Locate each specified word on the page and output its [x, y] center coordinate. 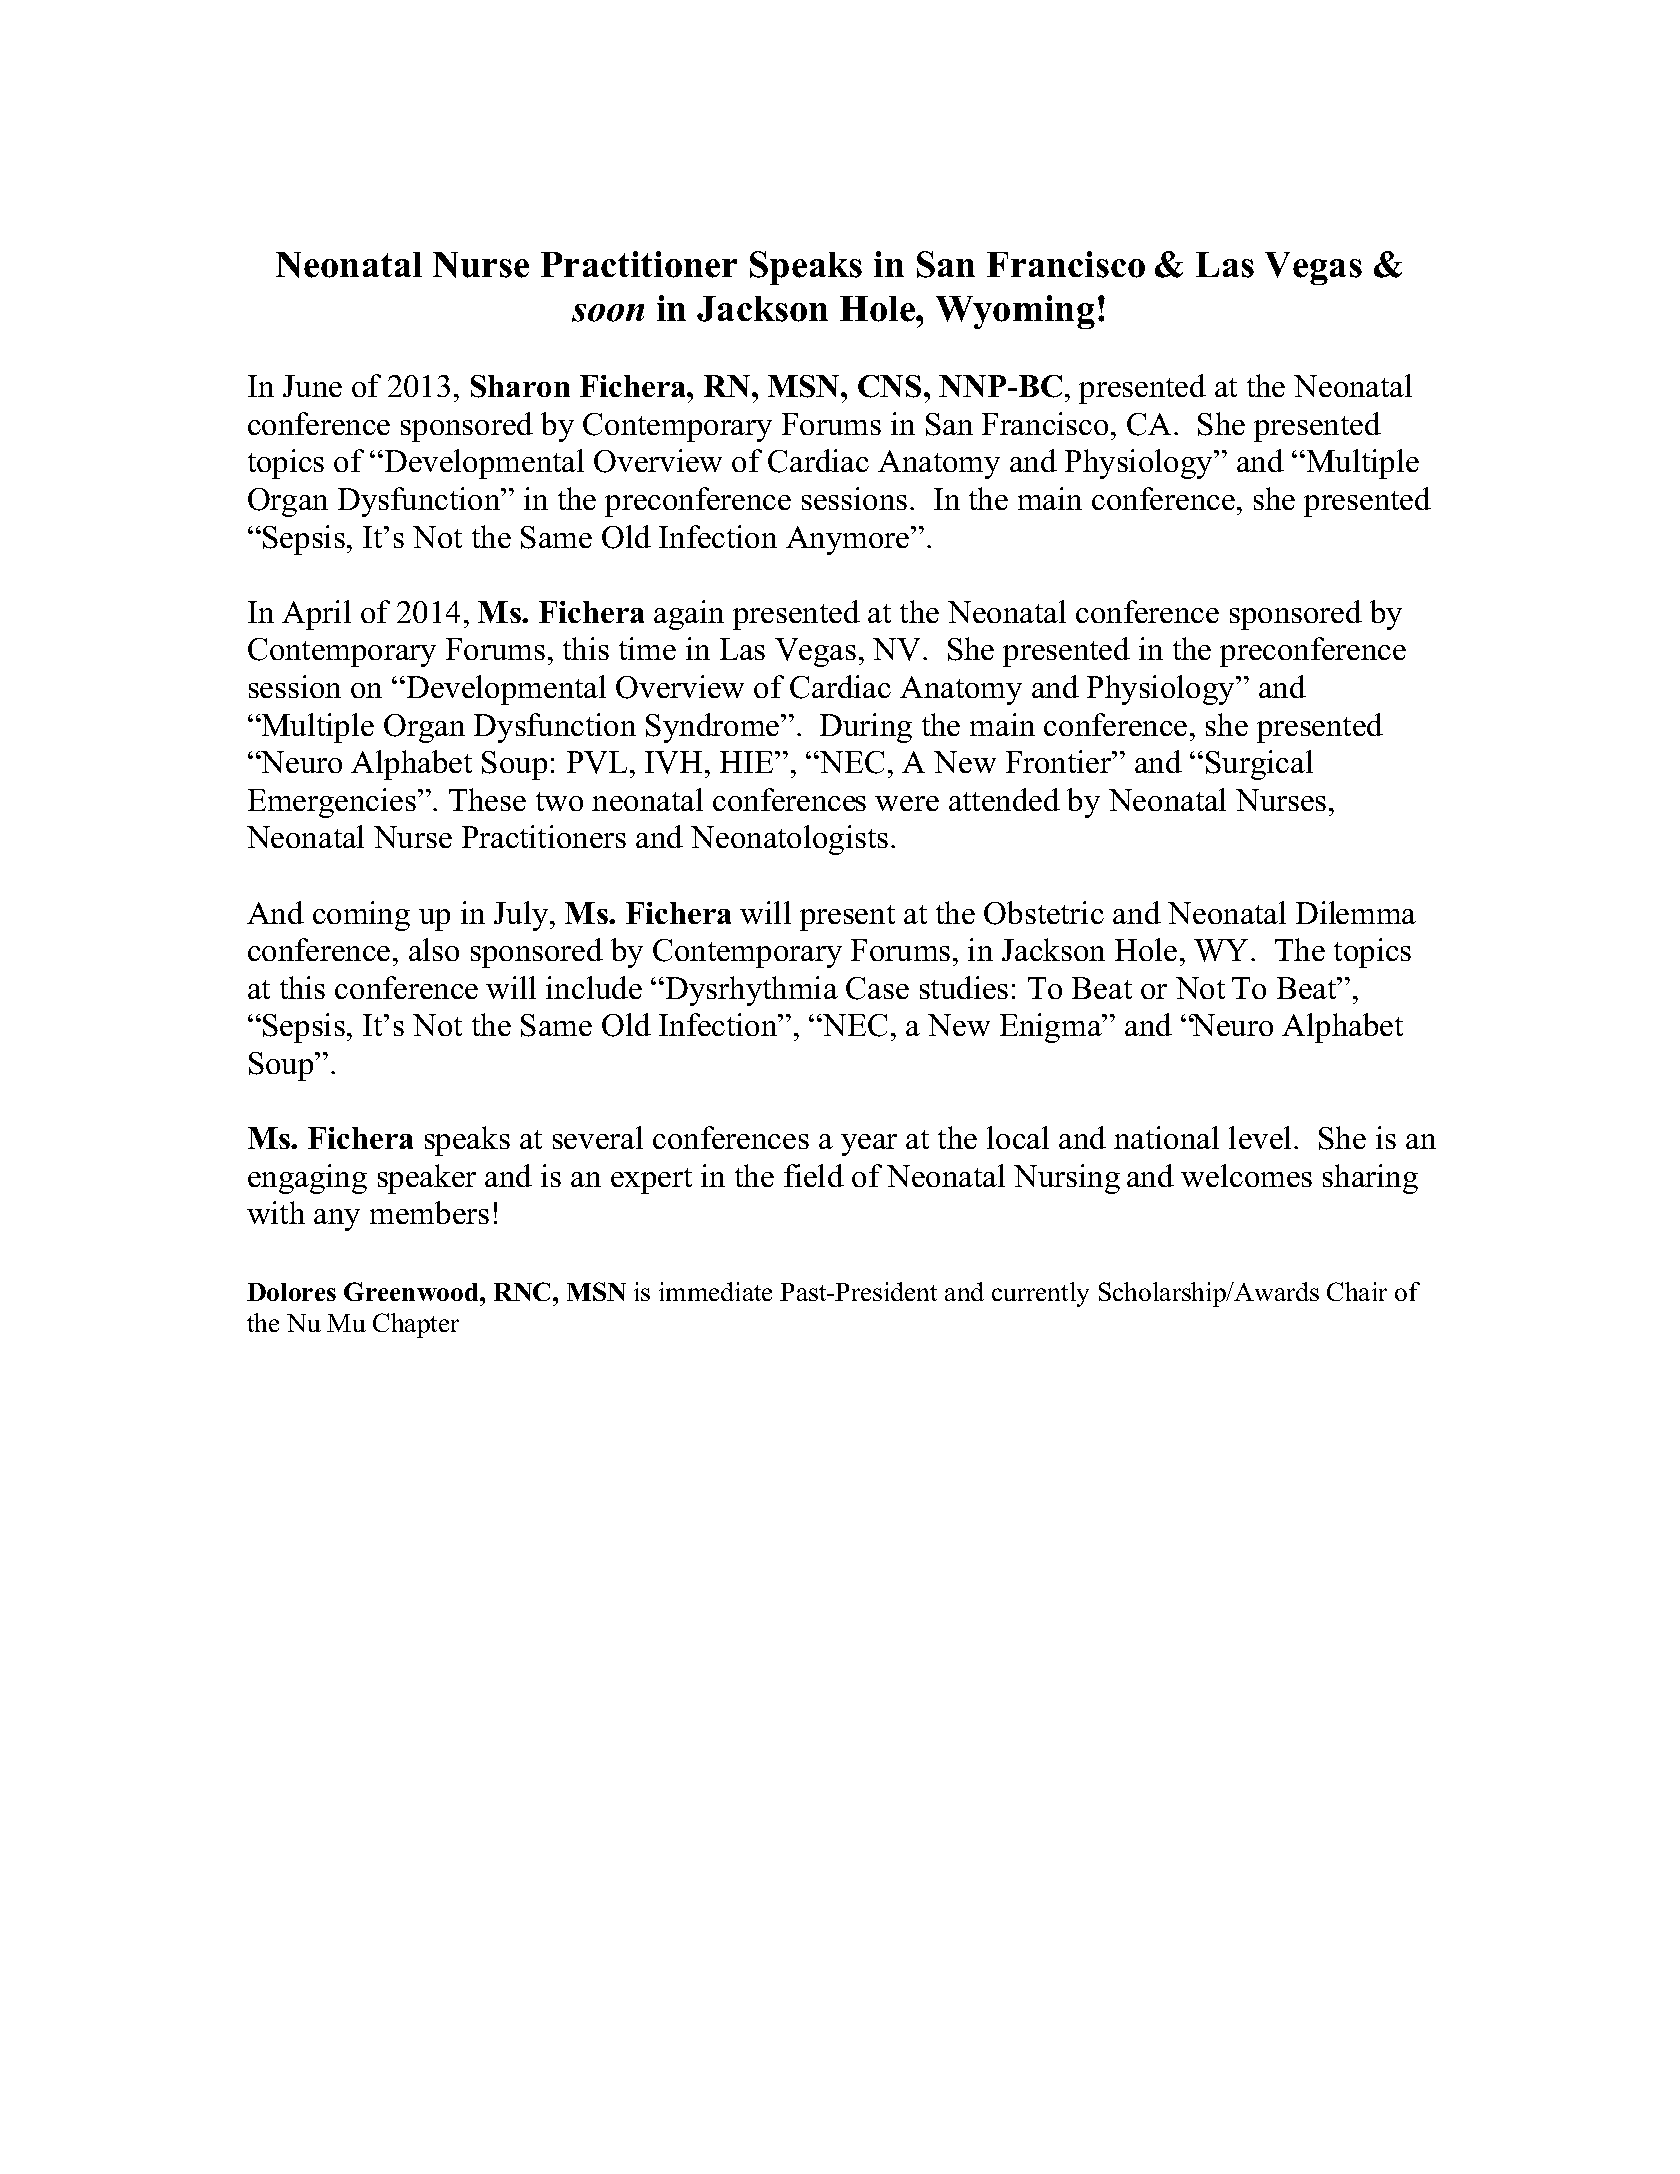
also [434, 949]
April [316, 615]
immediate [715, 1291]
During [866, 728]
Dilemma [1356, 912]
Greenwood [412, 1291]
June [312, 386]
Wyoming [1015, 312]
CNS [889, 386]
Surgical [1259, 765]
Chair [1357, 1291]
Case [877, 988]
